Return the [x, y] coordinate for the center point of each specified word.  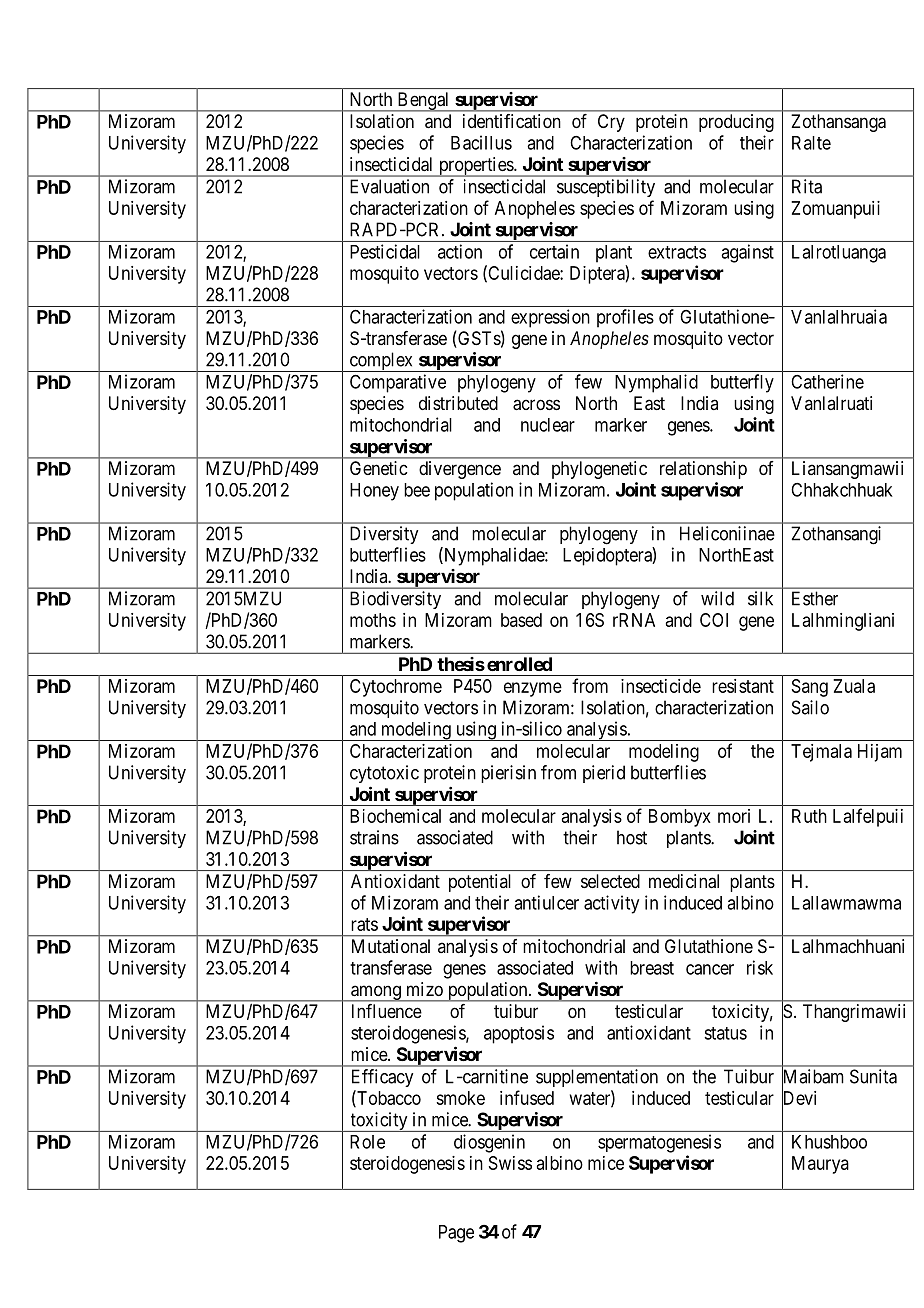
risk [760, 967]
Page [456, 1234]
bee [417, 490]
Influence [387, 1011]
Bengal [423, 102]
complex [381, 362]
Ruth [809, 816]
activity [611, 904]
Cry [611, 123]
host [632, 837]
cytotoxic [384, 774]
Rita [807, 186]
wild [717, 598]
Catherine [827, 381]
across [536, 405]
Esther [815, 598]
